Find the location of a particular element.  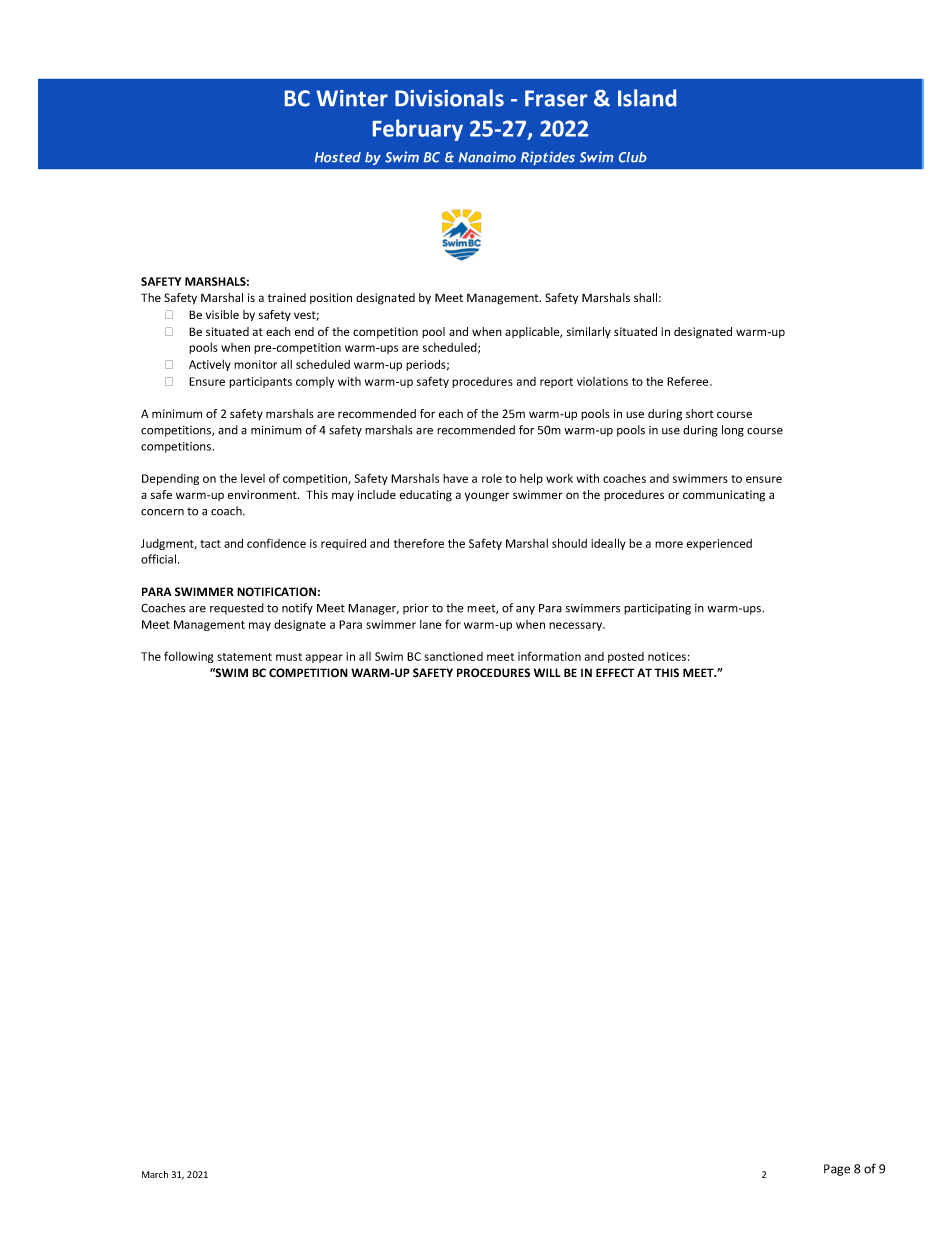

statement is located at coordinates (244, 657).
